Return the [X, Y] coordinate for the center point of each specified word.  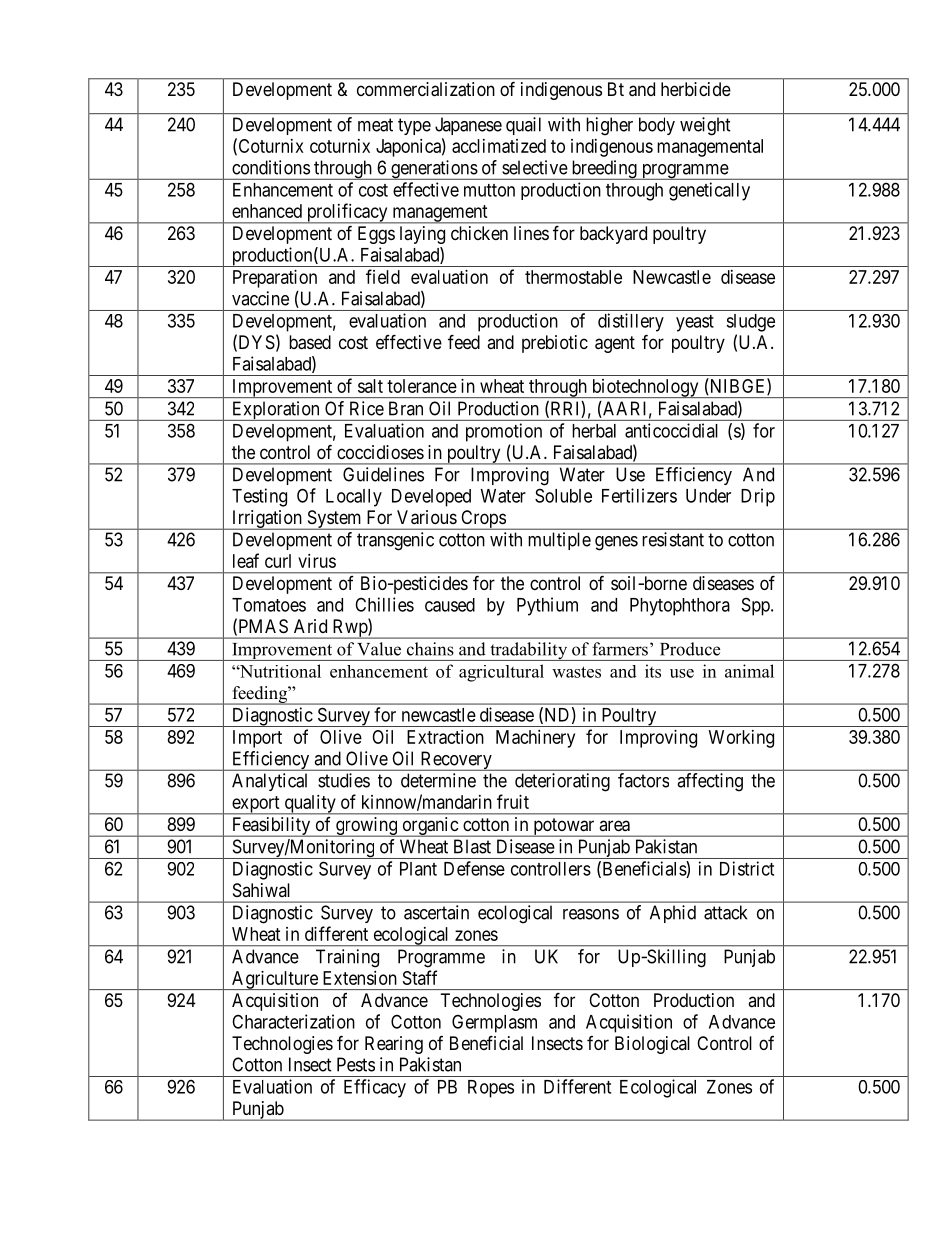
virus [317, 561]
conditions [271, 167]
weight [705, 126]
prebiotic [555, 344]
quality [310, 805]
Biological [652, 1045]
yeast [695, 323]
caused [450, 605]
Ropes [491, 1089]
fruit [513, 801]
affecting [710, 782]
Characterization [293, 1021]
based [310, 342]
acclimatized [499, 146]
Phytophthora [680, 607]
